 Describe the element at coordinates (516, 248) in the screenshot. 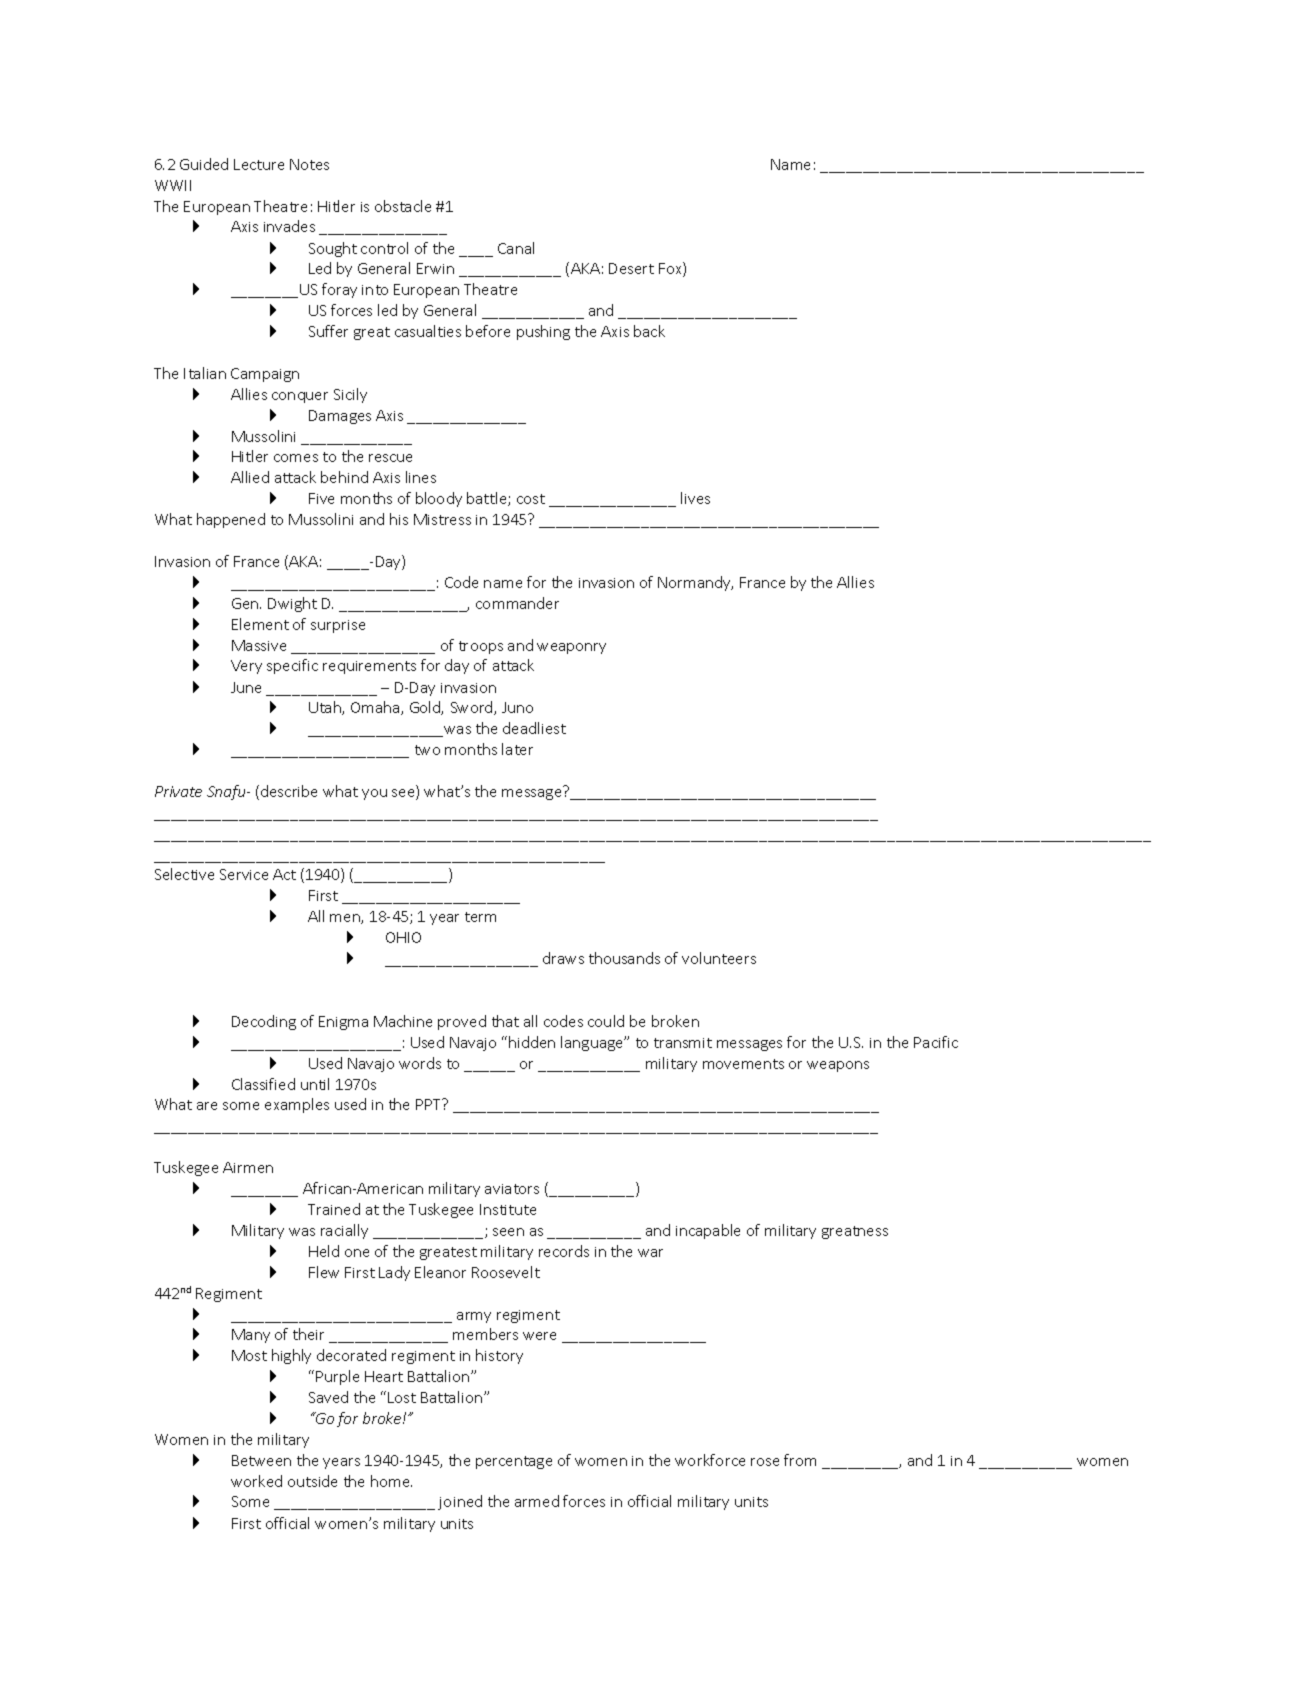

I see `Canal` at that location.
